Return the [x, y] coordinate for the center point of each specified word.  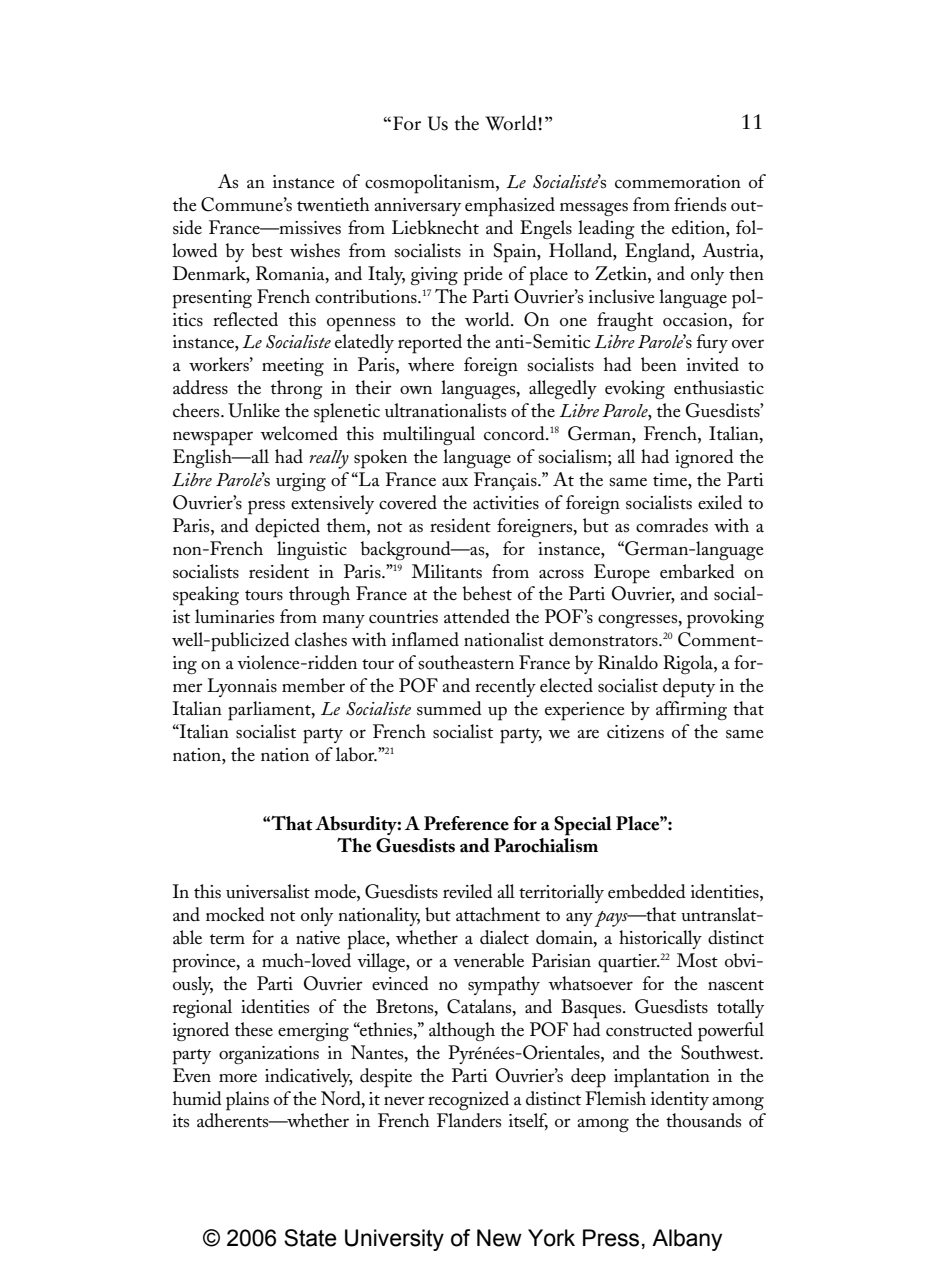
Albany [687, 1240]
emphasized [510, 207]
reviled [468, 891]
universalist [268, 891]
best [267, 250]
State [310, 1238]
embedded [647, 891]
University [394, 1240]
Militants [447, 571]
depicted [287, 528]
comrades [672, 525]
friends [700, 204]
